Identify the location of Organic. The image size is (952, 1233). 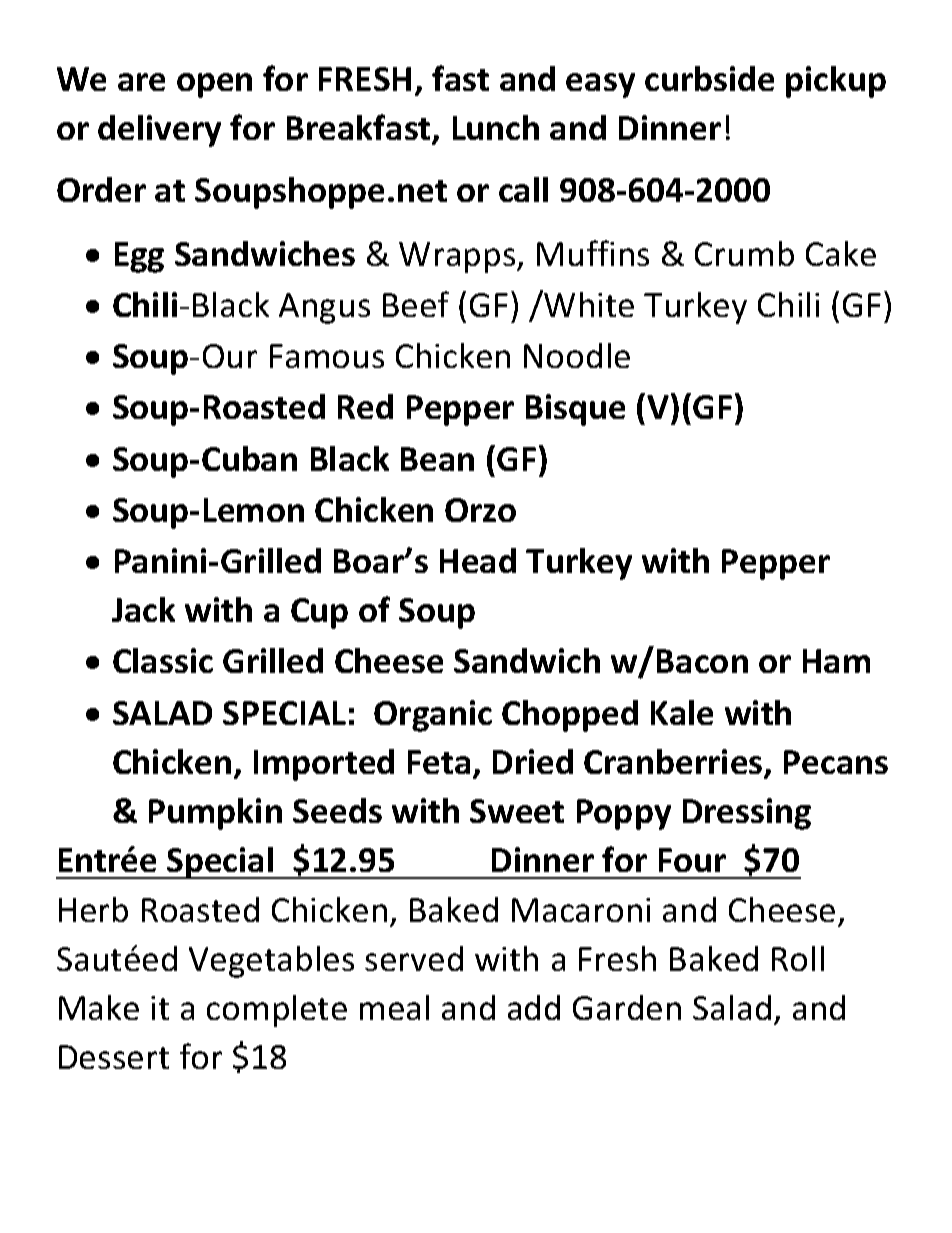
(433, 716).
